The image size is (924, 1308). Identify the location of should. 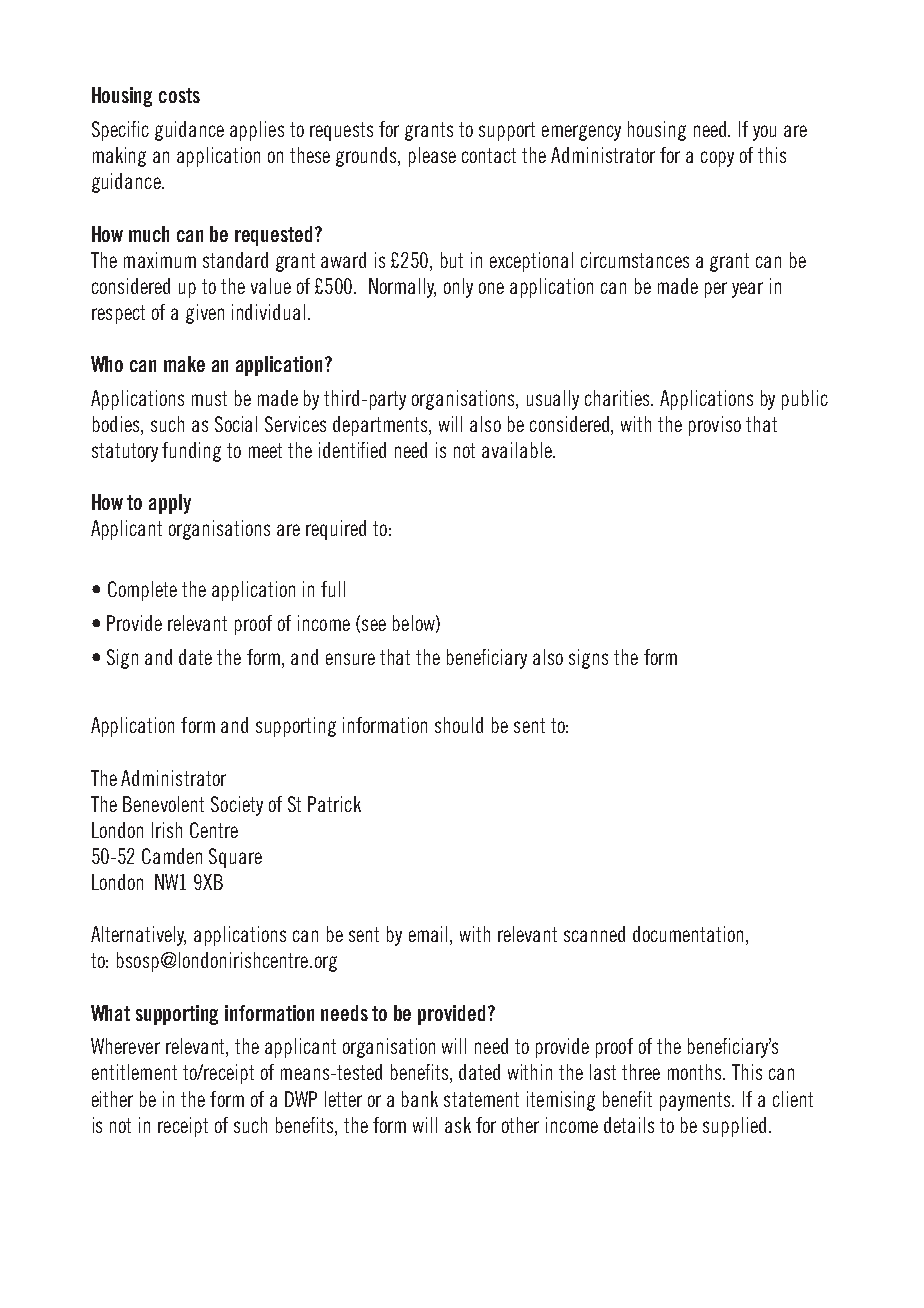
(459, 725).
